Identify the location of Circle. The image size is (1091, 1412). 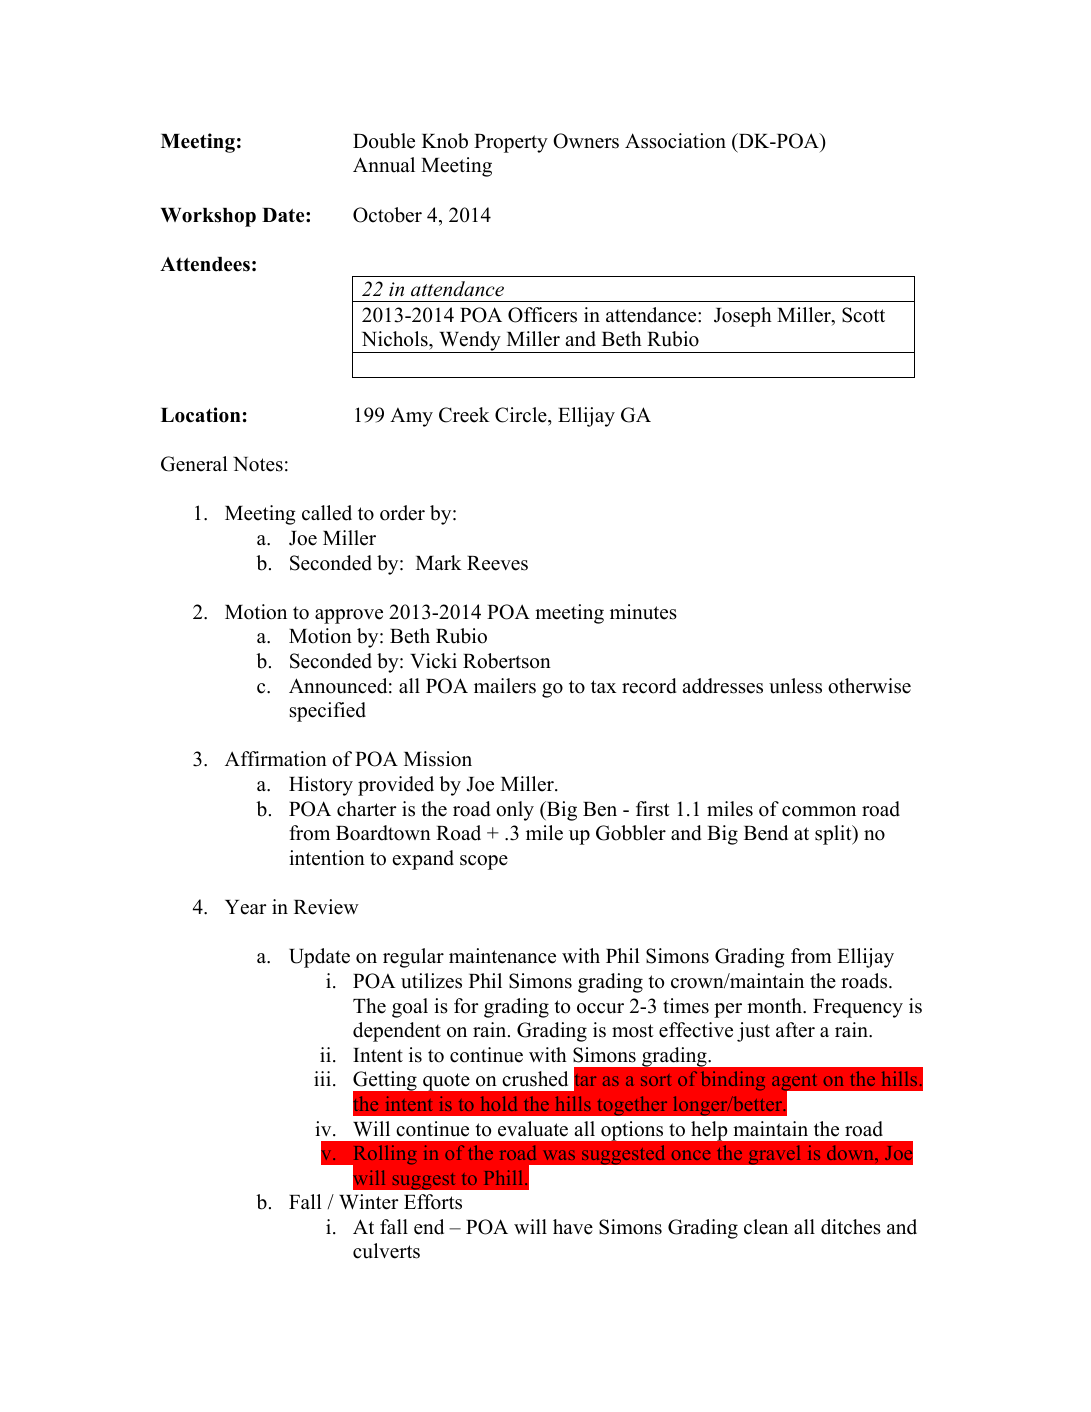
(522, 415).
